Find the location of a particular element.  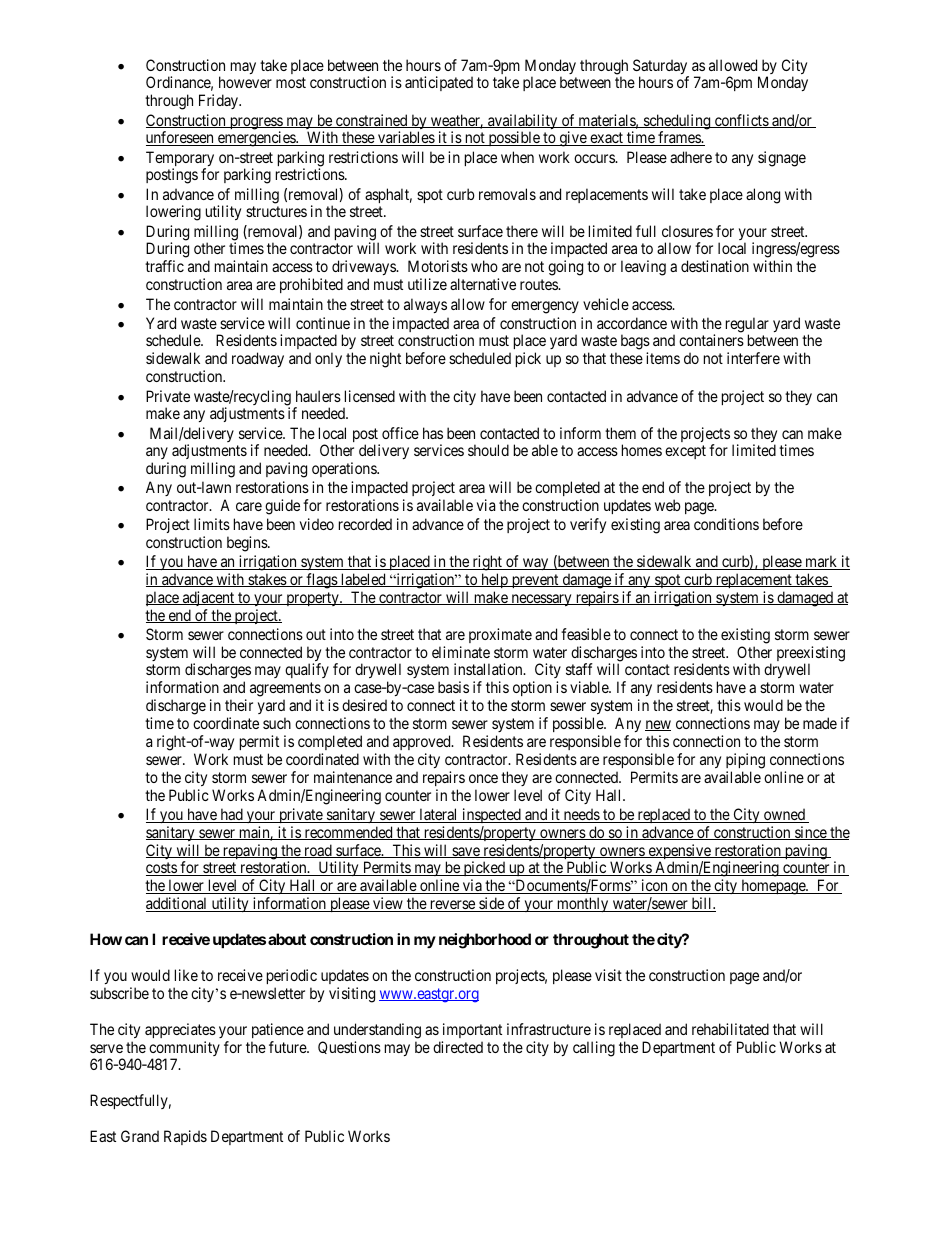

care is located at coordinates (249, 506).
